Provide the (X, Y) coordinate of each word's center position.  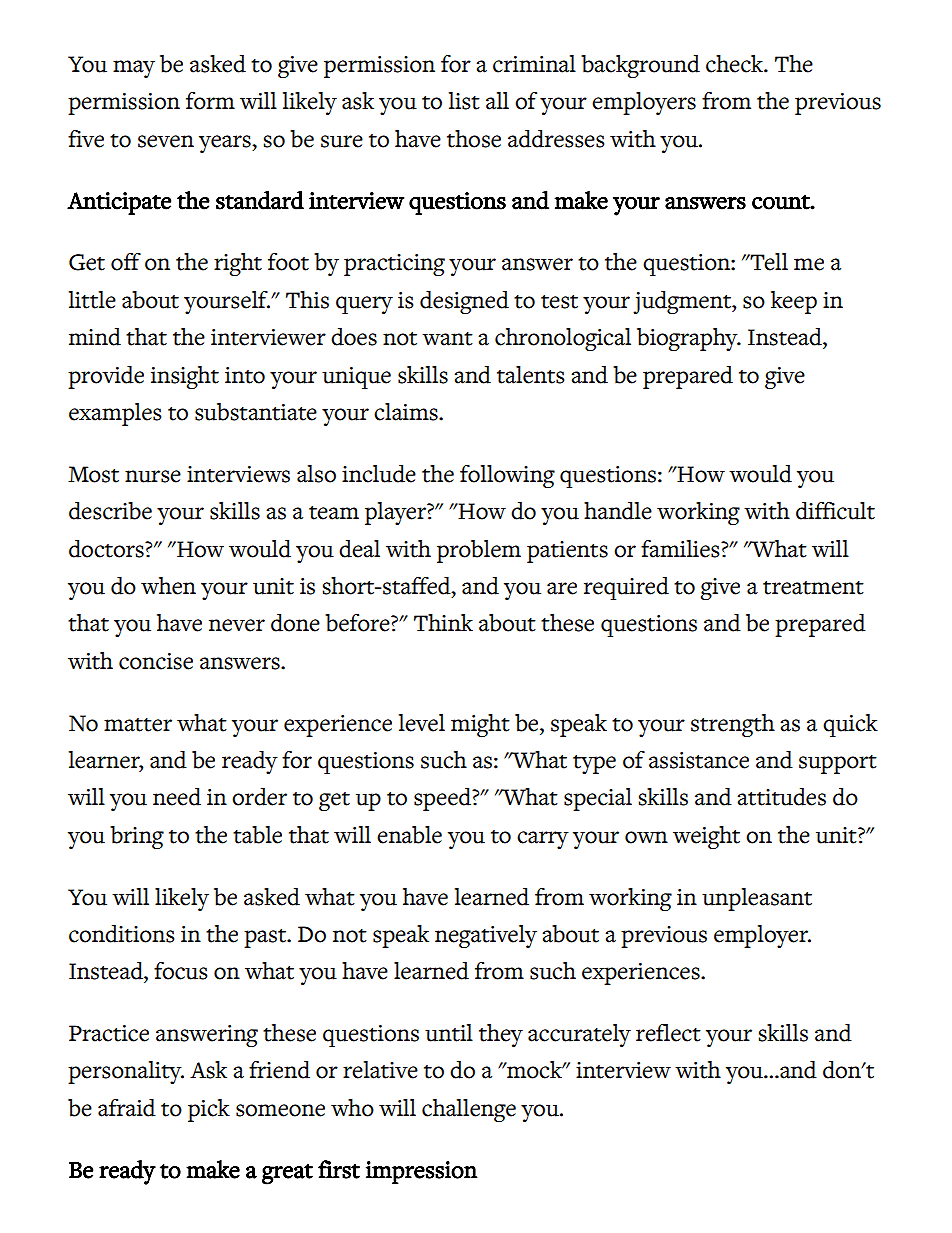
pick (209, 1110)
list (464, 101)
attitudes (781, 797)
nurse (153, 476)
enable (409, 835)
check (735, 64)
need (177, 797)
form (210, 101)
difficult (835, 510)
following (507, 476)
